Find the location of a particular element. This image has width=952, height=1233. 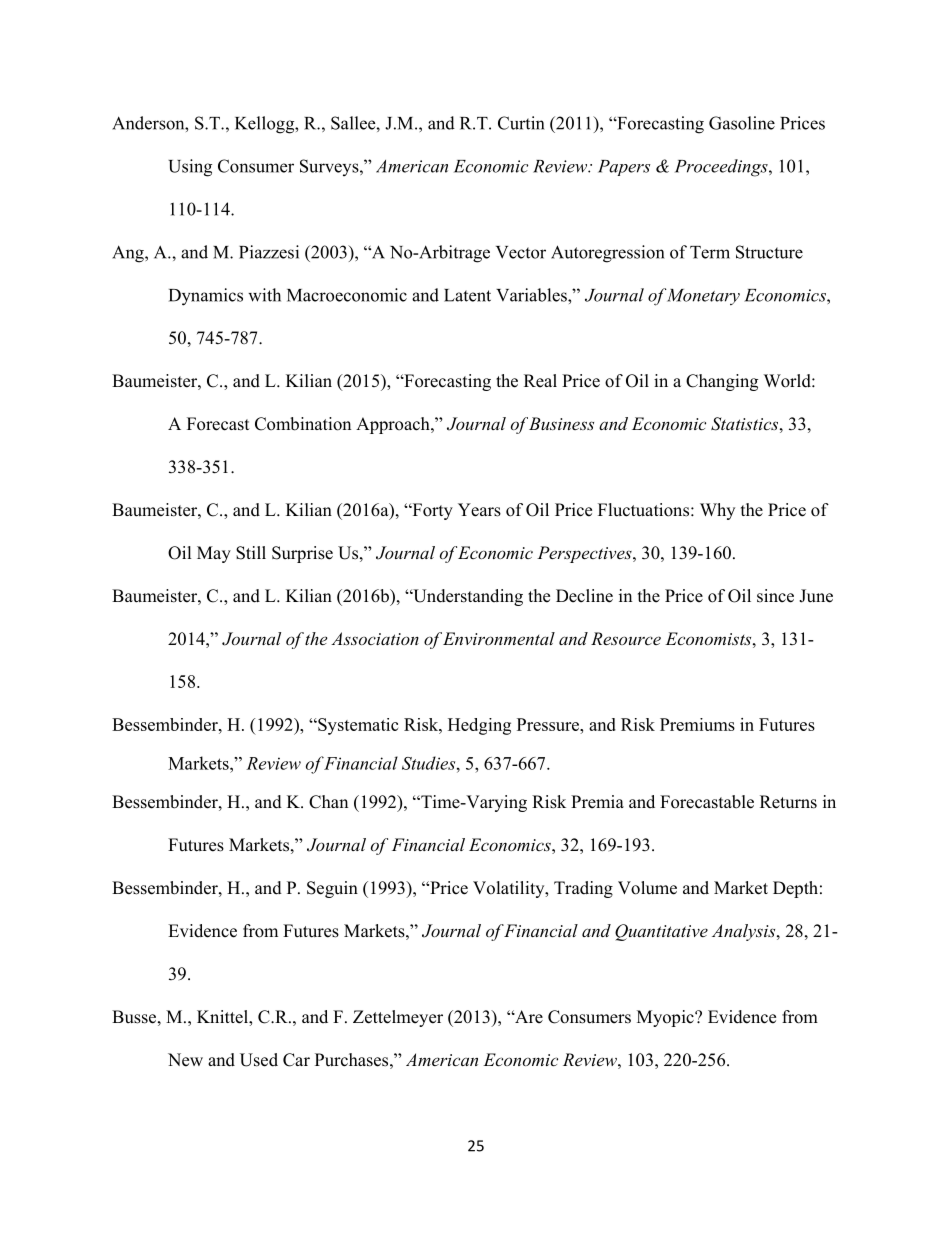

Using is located at coordinates (190, 168).
